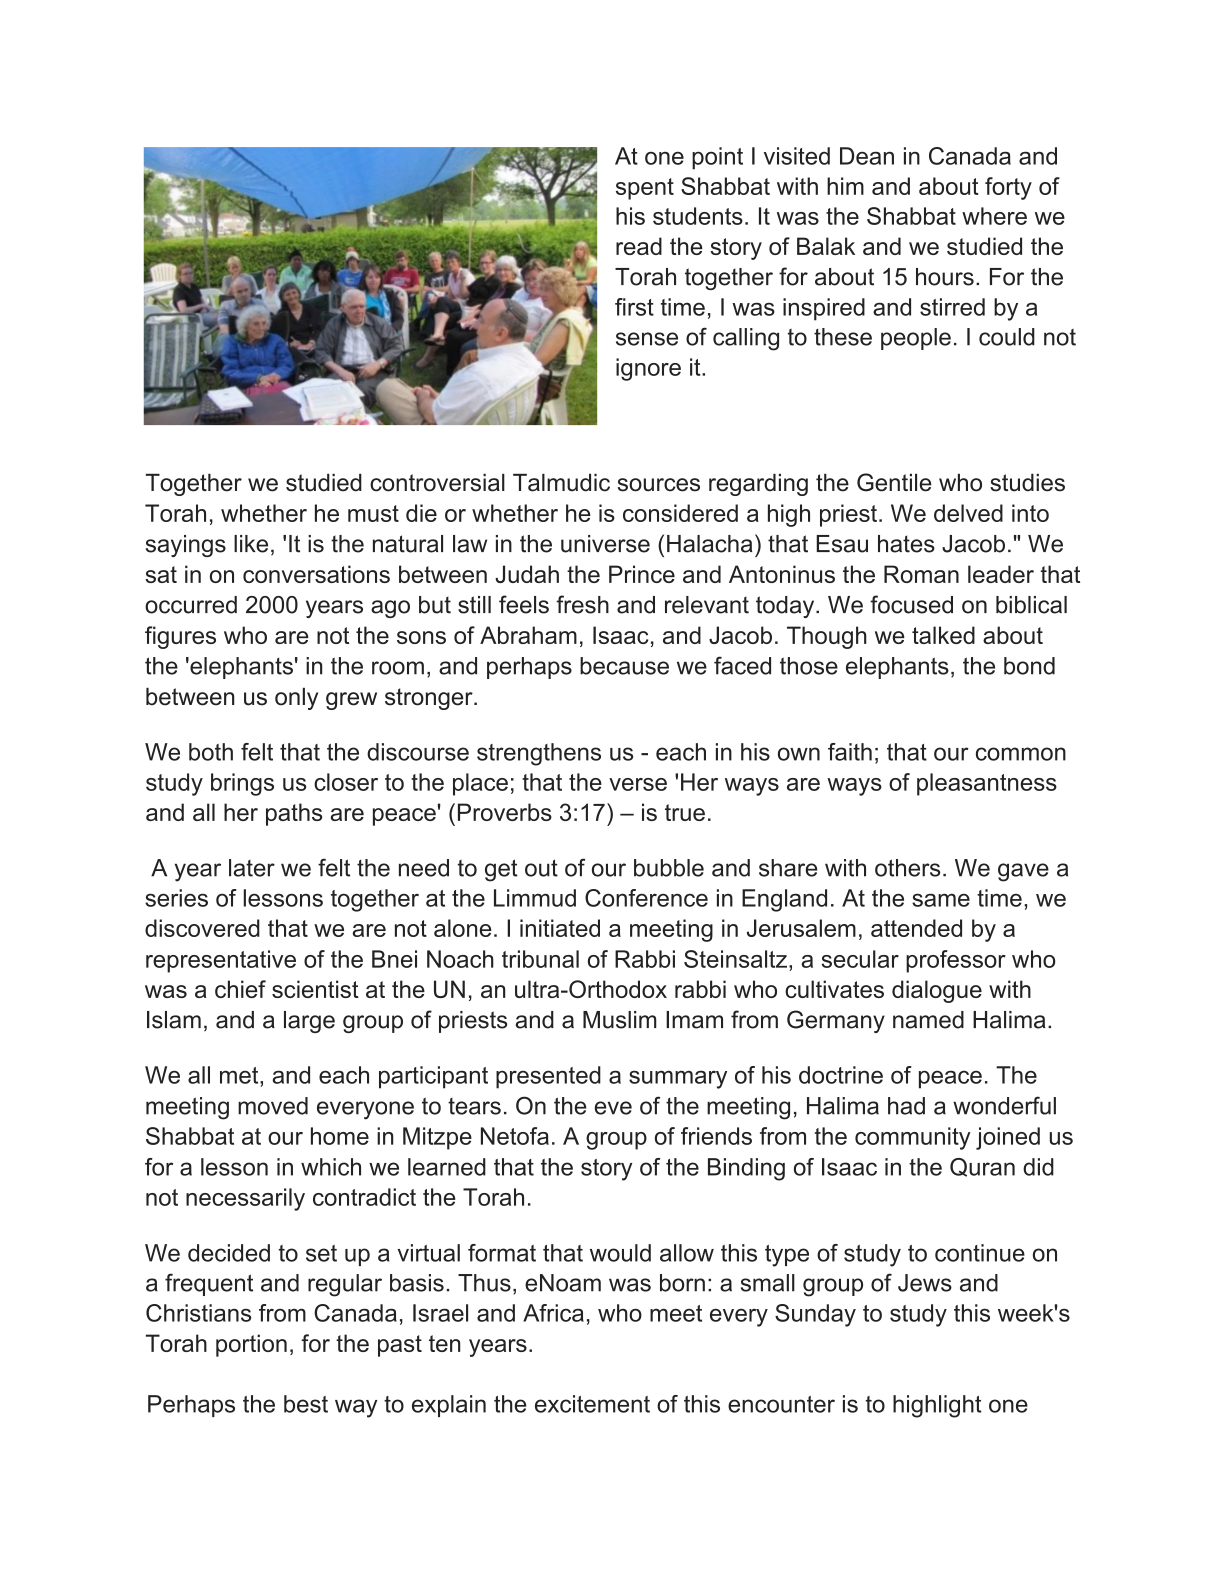 This page has height=1587, width=1226. What do you see at coordinates (906, 1106) in the page?
I see `had` at bounding box center [906, 1106].
